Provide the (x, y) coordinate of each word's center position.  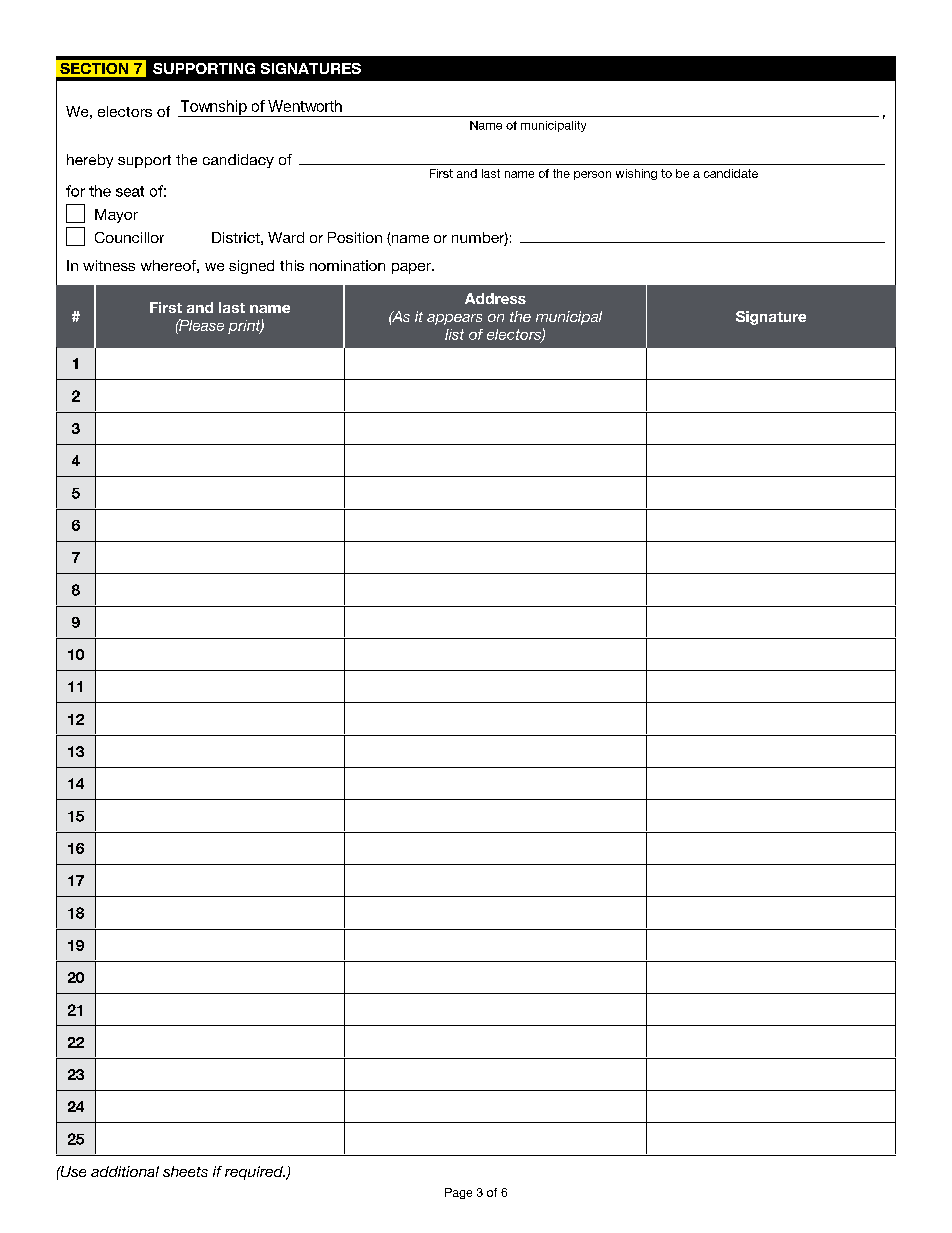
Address (495, 298)
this (292, 265)
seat (130, 191)
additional (125, 1171)
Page (458, 1193)
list (454, 334)
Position (355, 237)
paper (412, 268)
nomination (347, 265)
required (255, 1173)
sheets (185, 1171)
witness (109, 265)
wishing (636, 174)
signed (251, 267)
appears (454, 319)
